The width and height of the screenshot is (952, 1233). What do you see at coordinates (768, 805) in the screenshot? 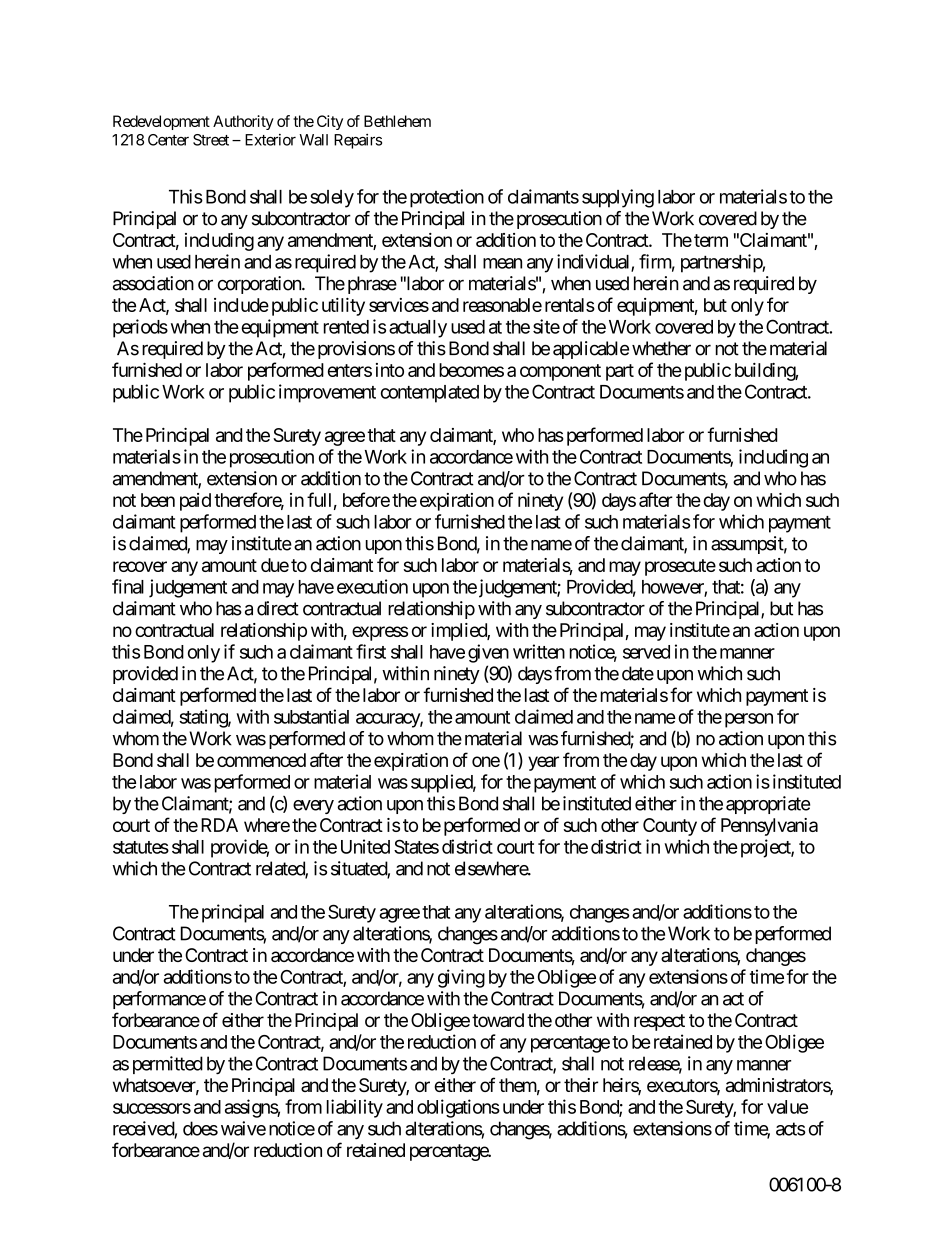
I see `appropriate` at bounding box center [768, 805].
